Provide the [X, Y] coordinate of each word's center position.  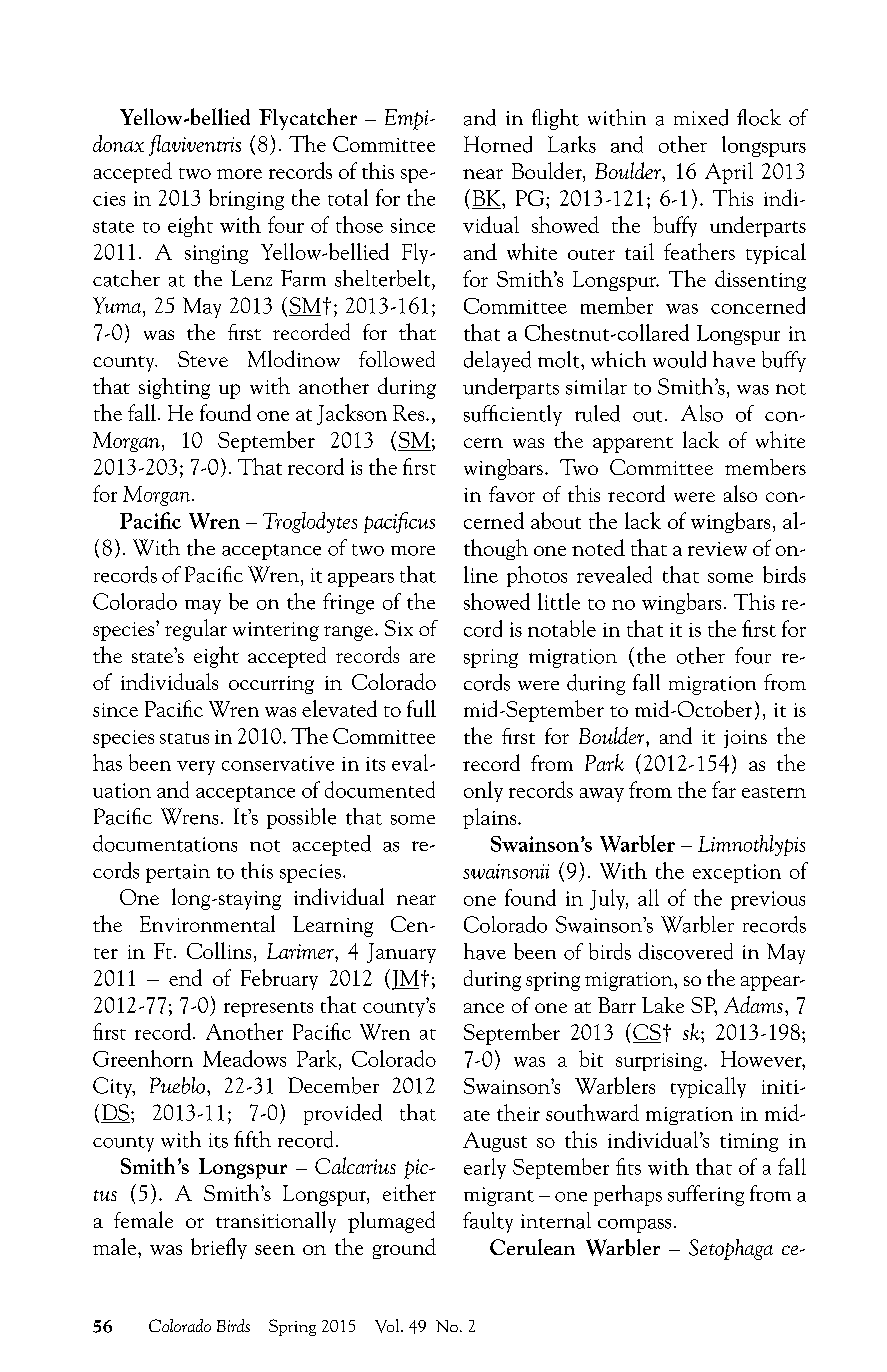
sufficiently [513, 415]
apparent [633, 445]
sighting [174, 388]
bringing [246, 199]
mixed [701, 117]
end [185, 977]
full [421, 708]
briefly [219, 1248]
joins [745, 739]
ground [404, 1248]
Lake [663, 1005]
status [184, 738]
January [401, 953]
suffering [706, 1195]
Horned [498, 144]
